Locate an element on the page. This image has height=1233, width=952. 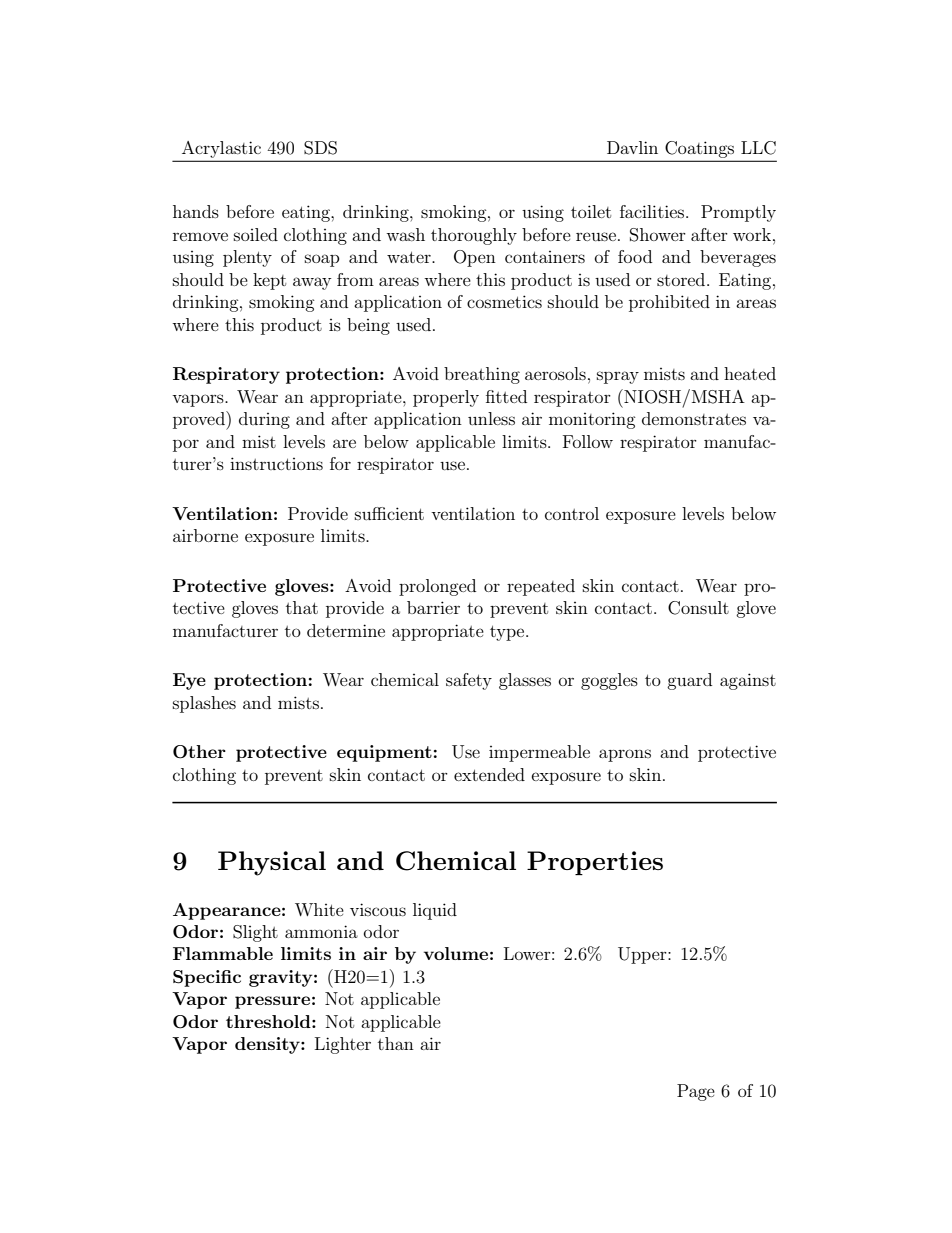
soiled is located at coordinates (256, 234).
